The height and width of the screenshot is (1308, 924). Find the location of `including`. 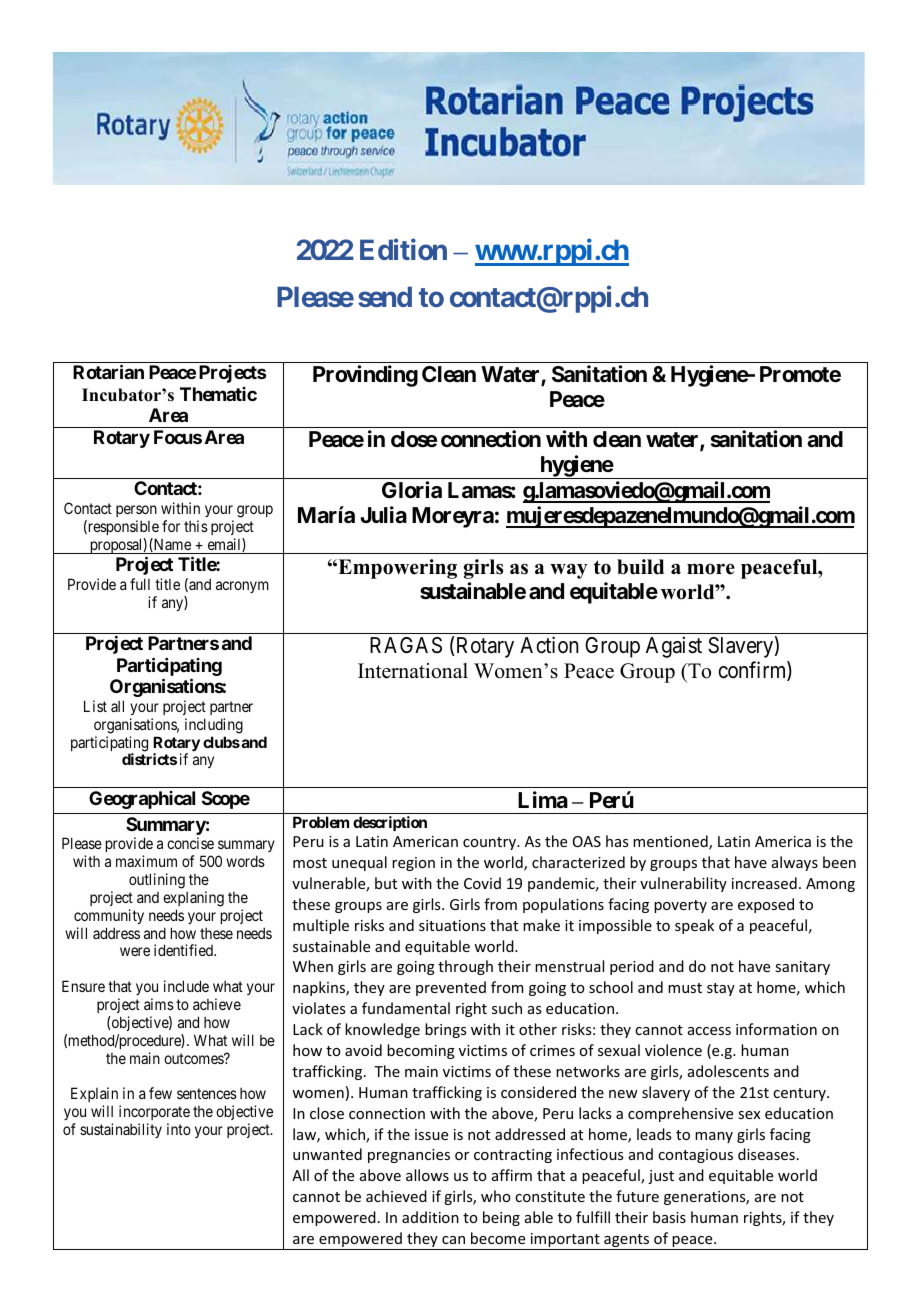

including is located at coordinates (214, 726).
